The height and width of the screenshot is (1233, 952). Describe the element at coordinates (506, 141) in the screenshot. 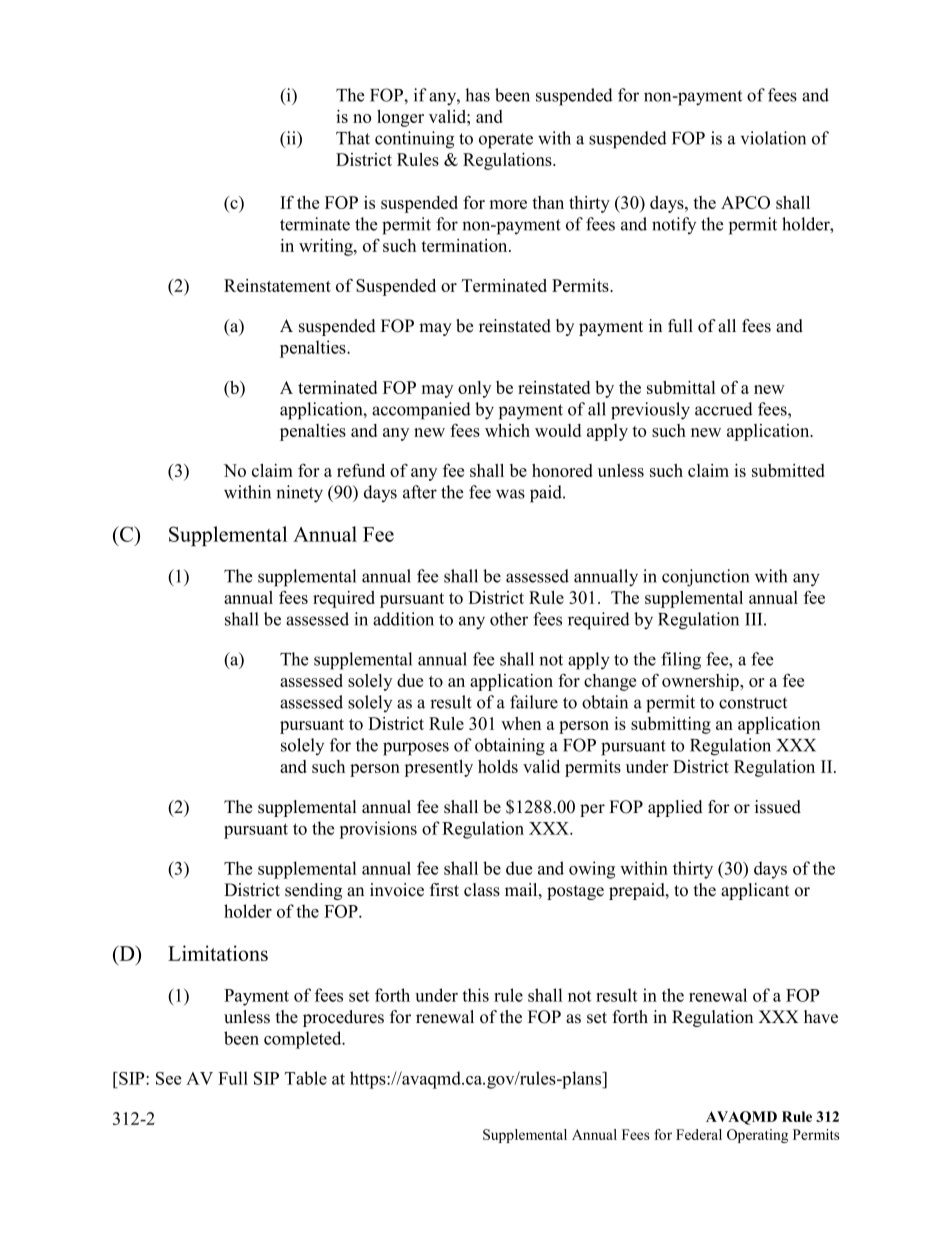

I see `operate` at that location.
